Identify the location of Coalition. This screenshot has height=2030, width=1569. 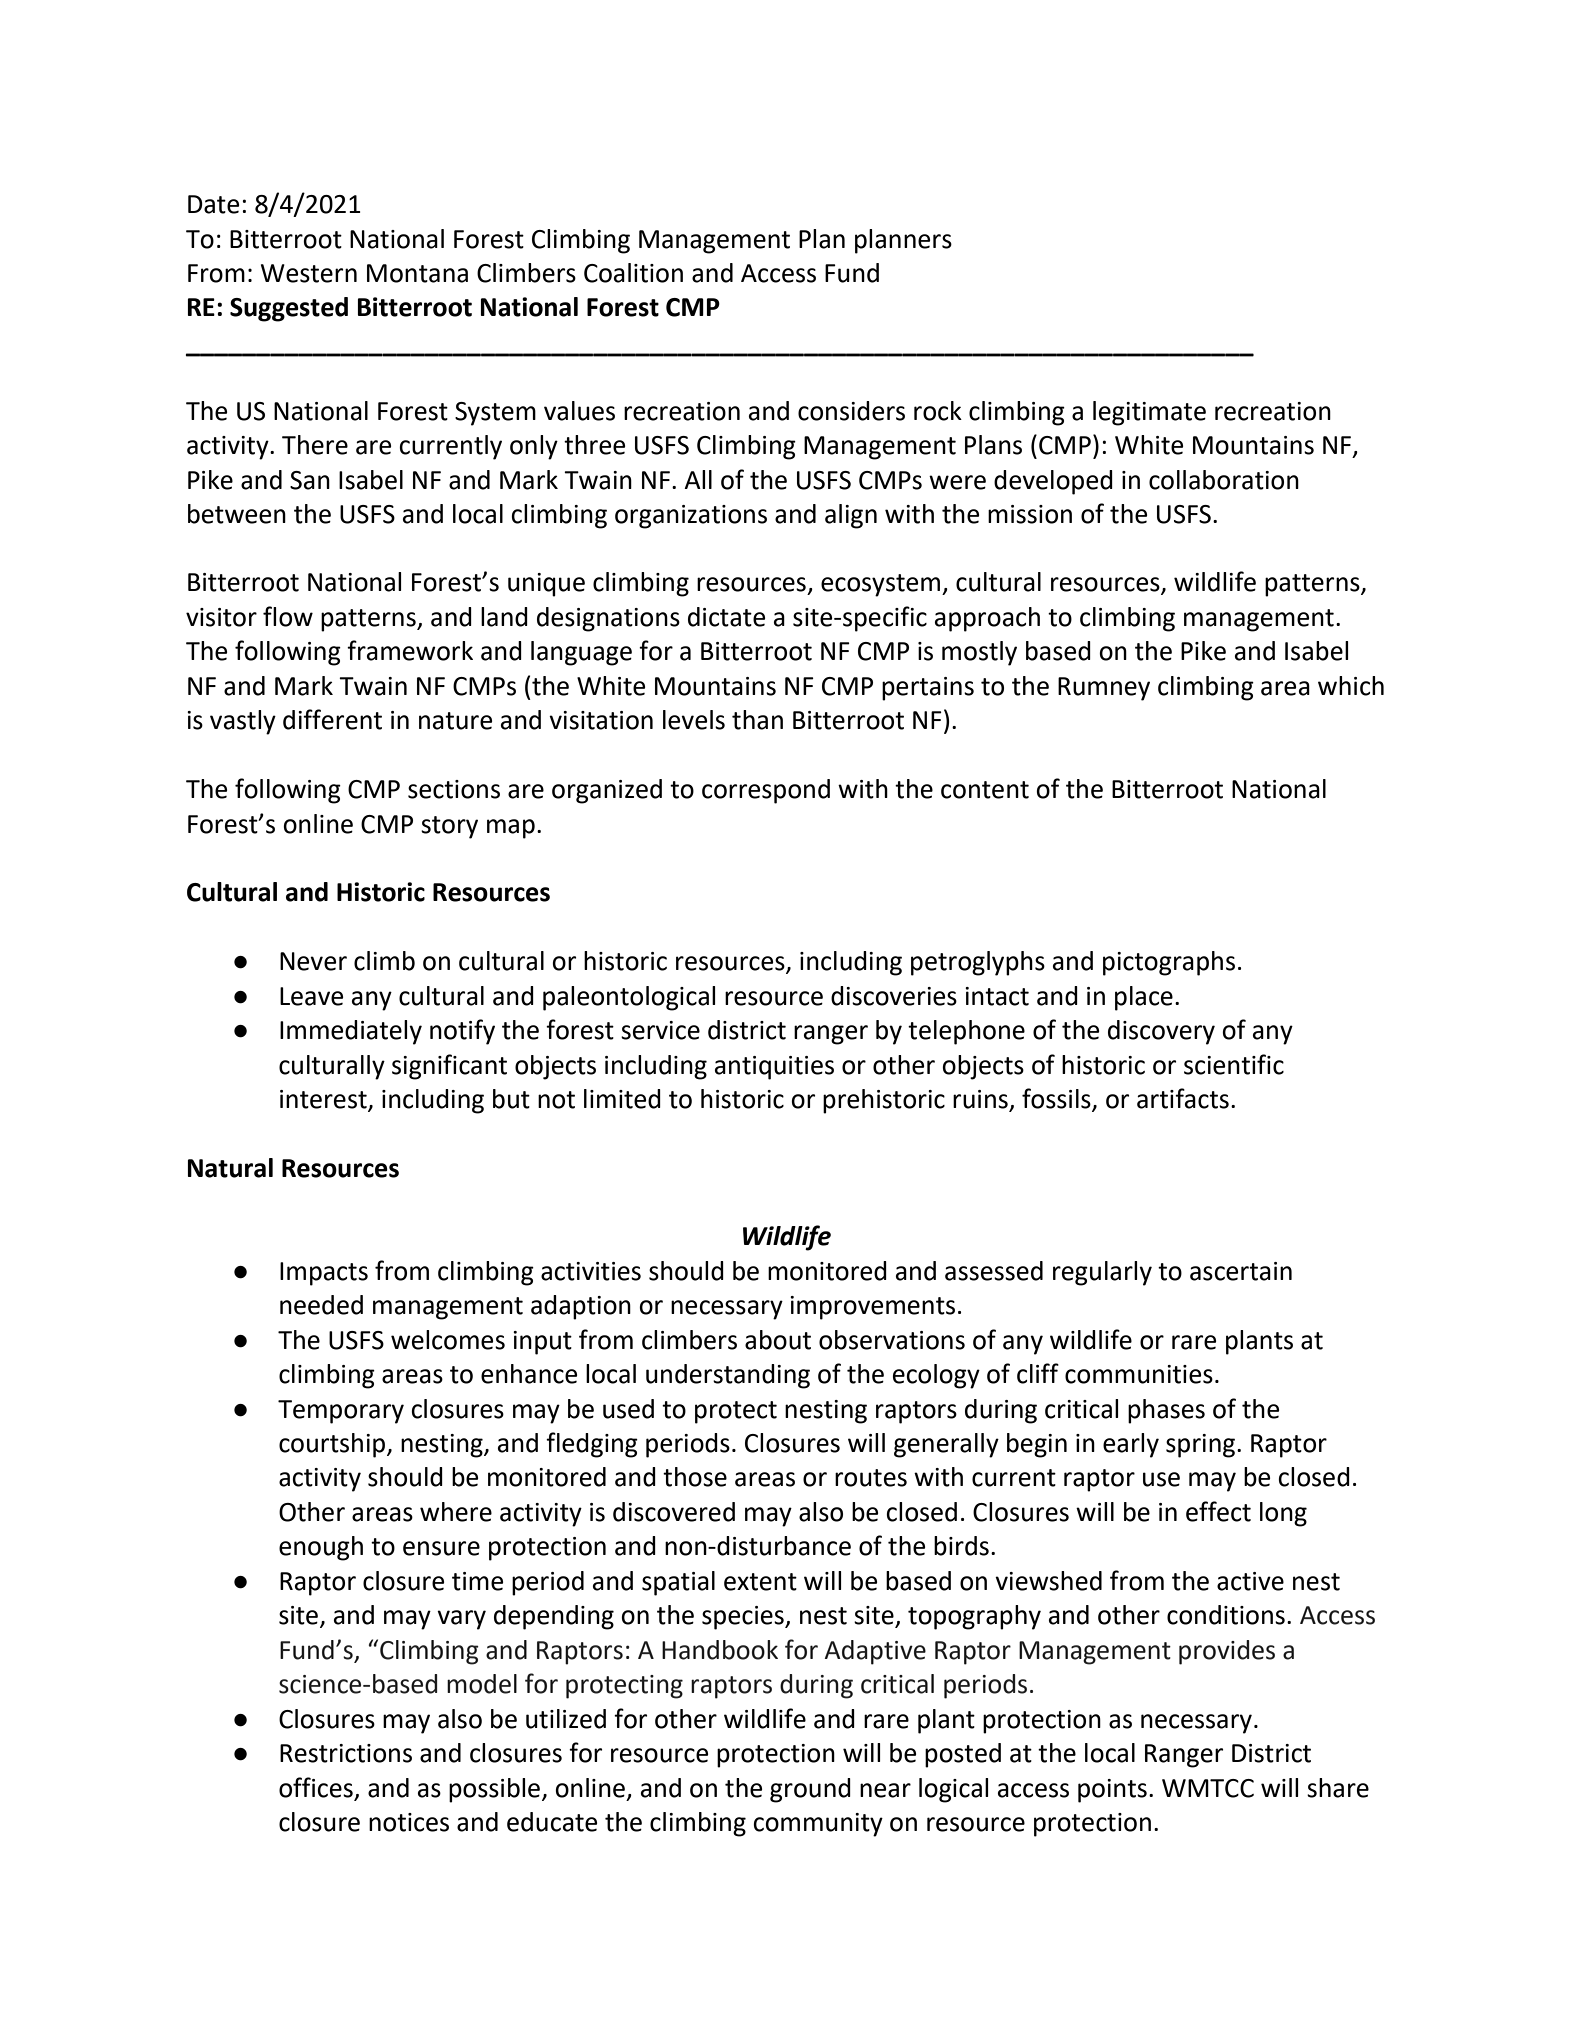
(633, 273).
